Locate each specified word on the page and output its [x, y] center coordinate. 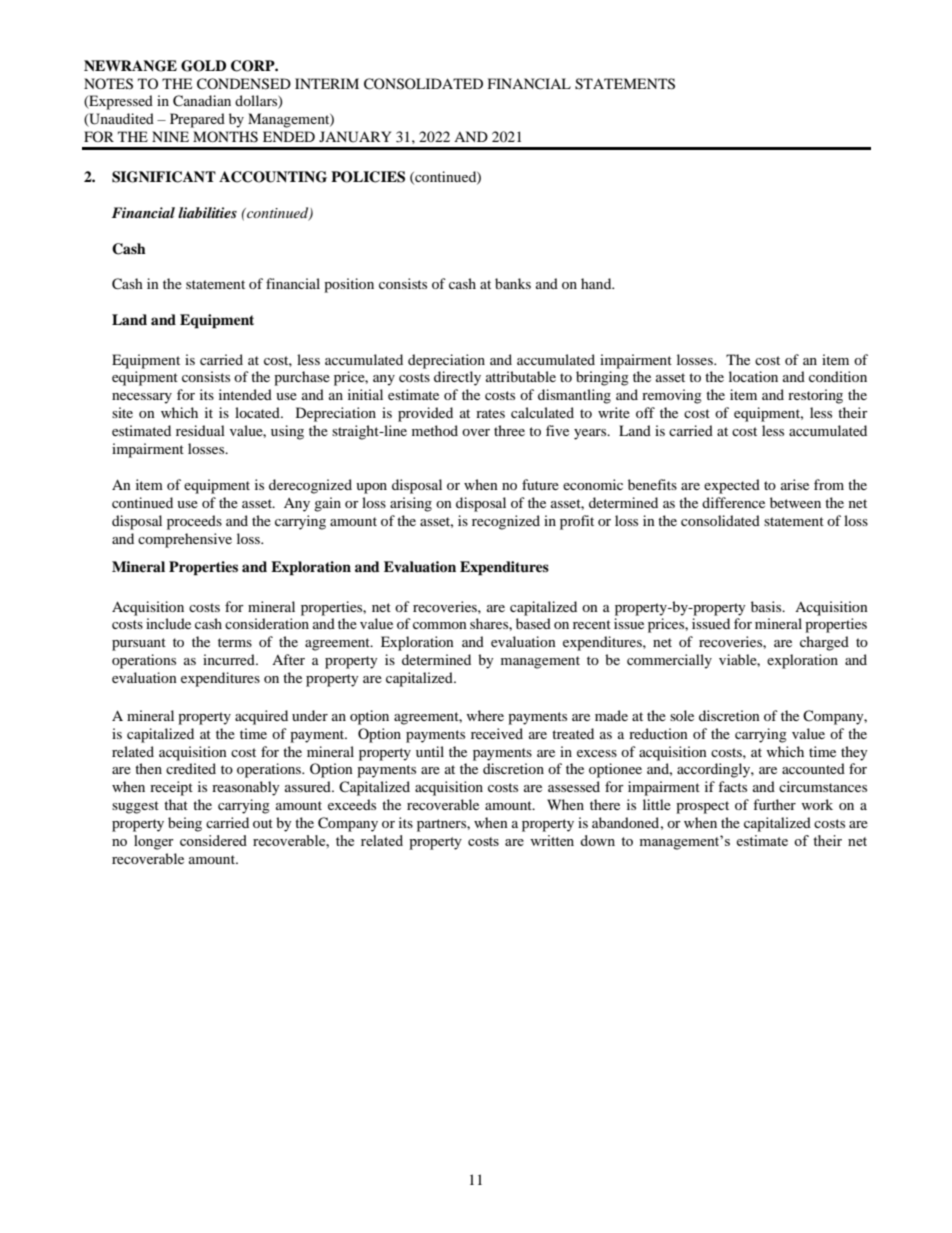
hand [597, 283]
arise [795, 484]
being [185, 824]
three [509, 430]
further [774, 804]
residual [200, 430]
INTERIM [327, 83]
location [753, 376]
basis [767, 606]
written [552, 840]
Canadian [202, 101]
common [440, 625]
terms [235, 642]
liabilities [207, 212]
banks [513, 283]
